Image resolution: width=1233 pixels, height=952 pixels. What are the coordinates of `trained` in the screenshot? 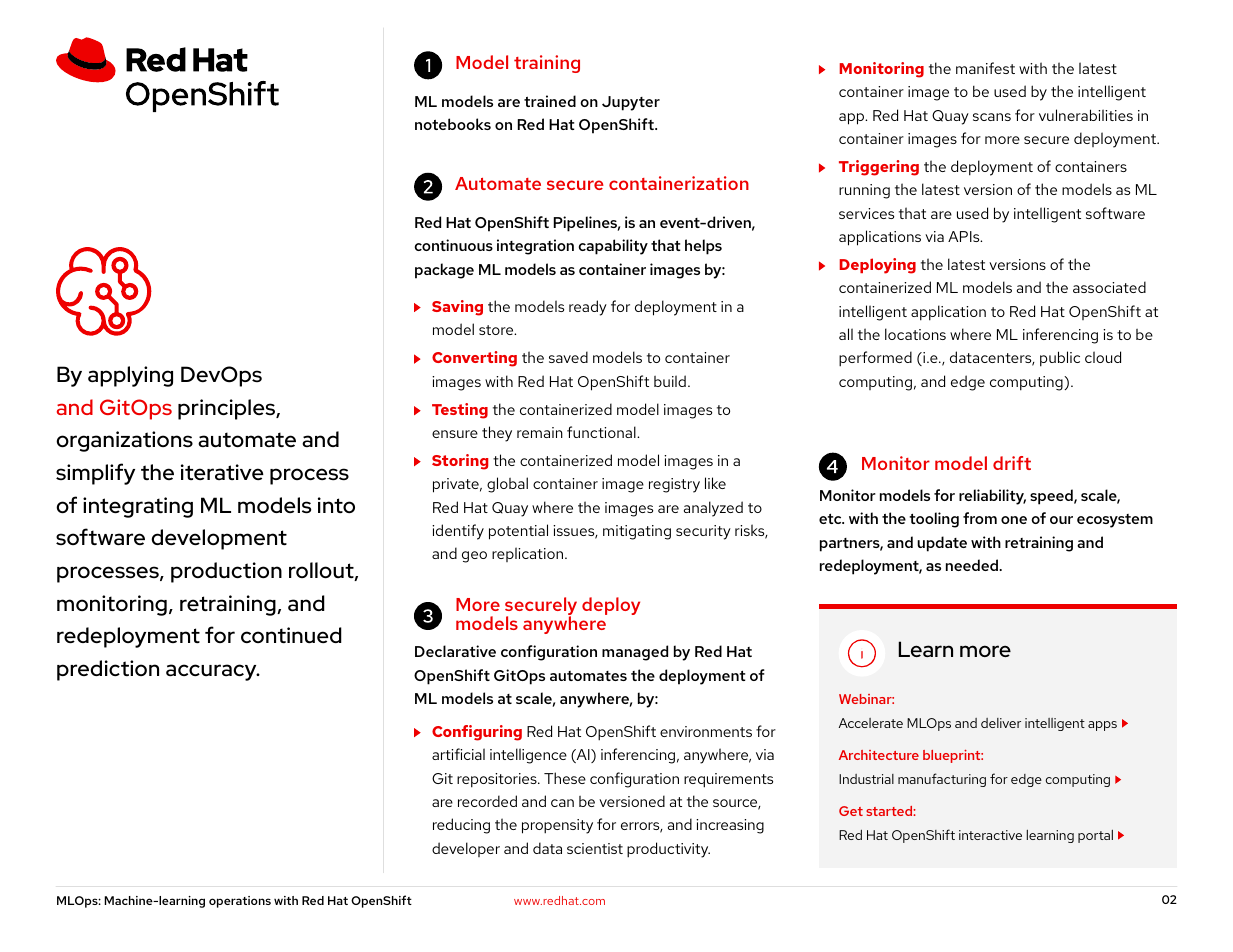 It's located at (550, 101).
